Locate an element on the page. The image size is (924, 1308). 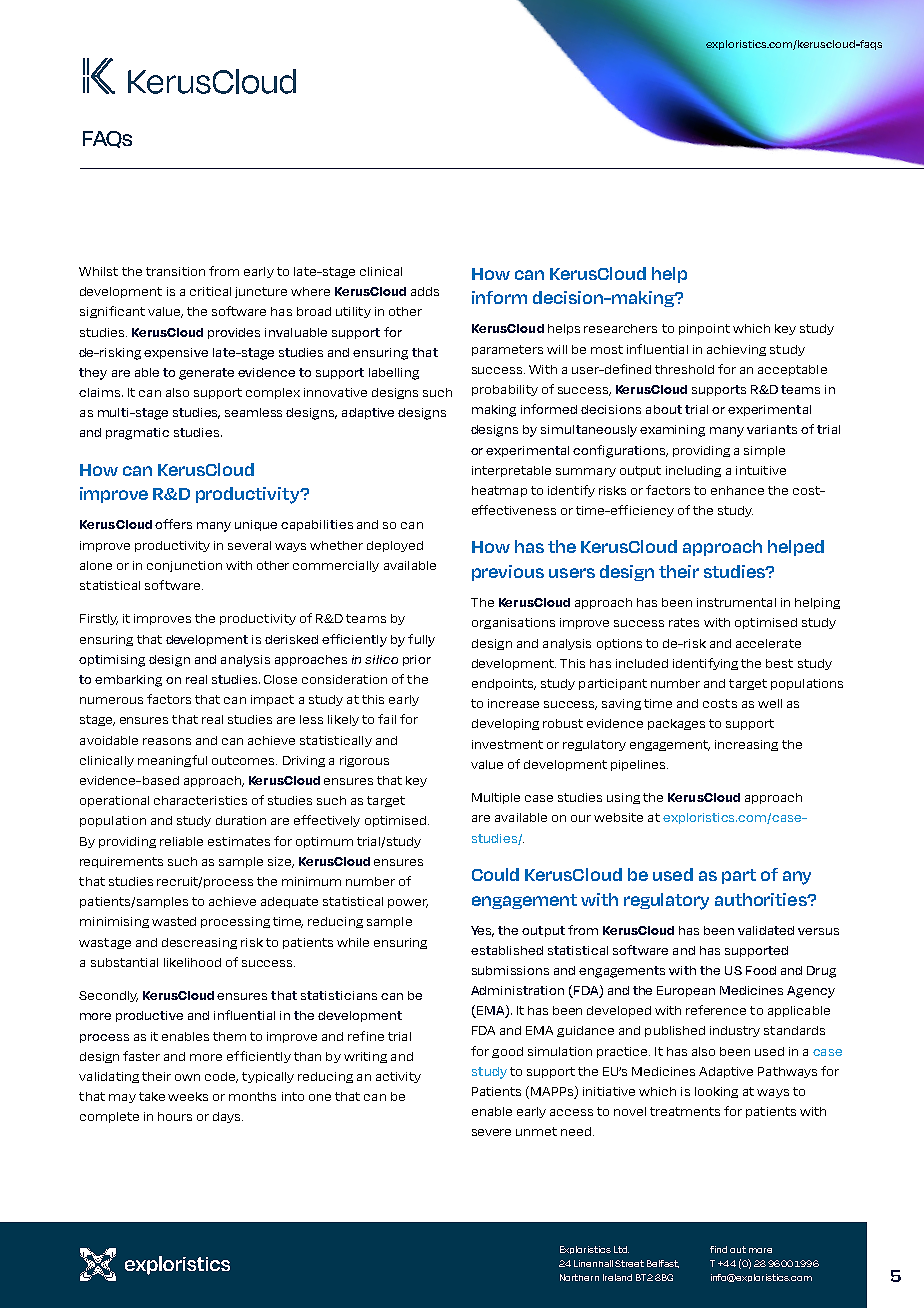
offers is located at coordinates (173, 524).
